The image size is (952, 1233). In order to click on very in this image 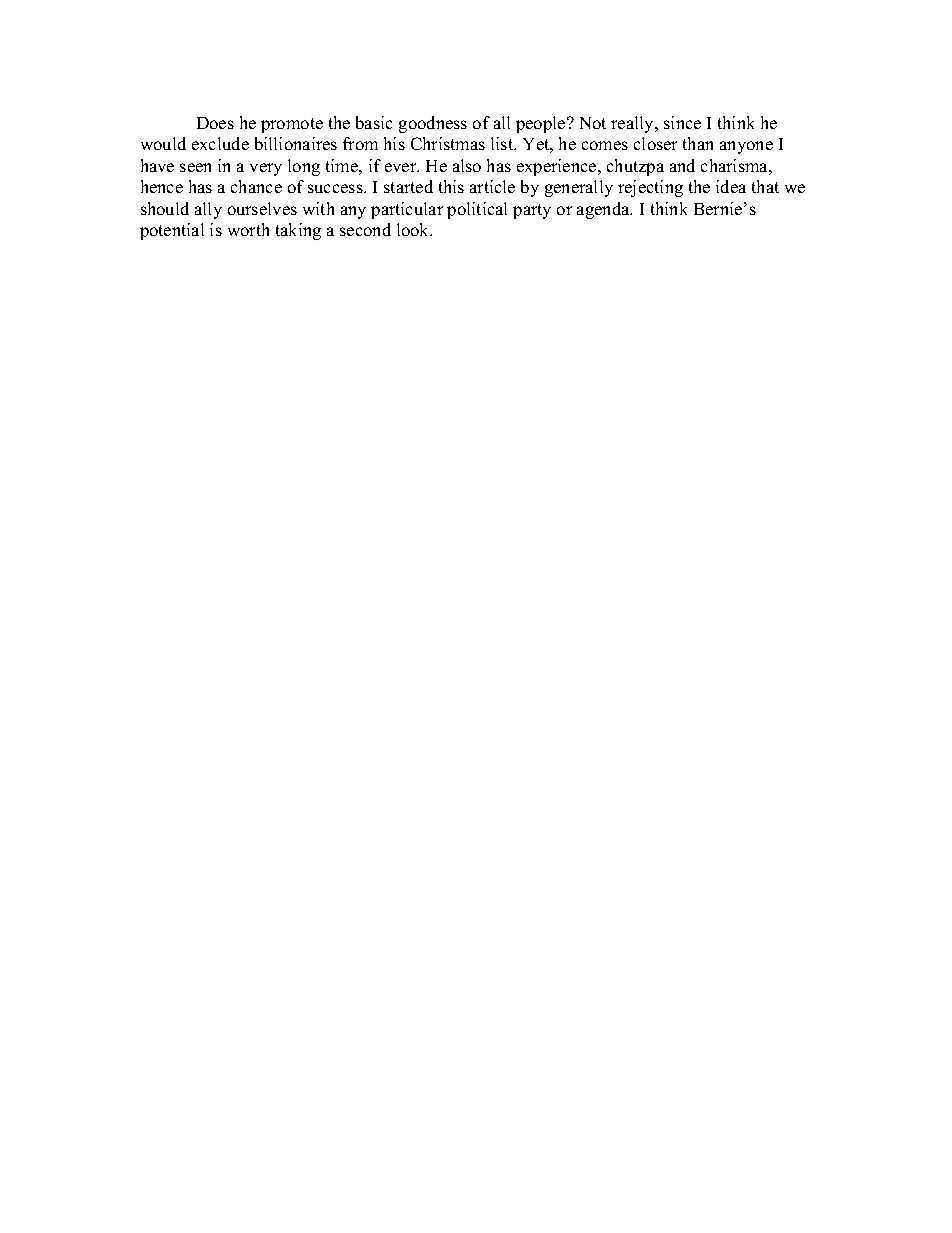, I will do `click(266, 169)`.
